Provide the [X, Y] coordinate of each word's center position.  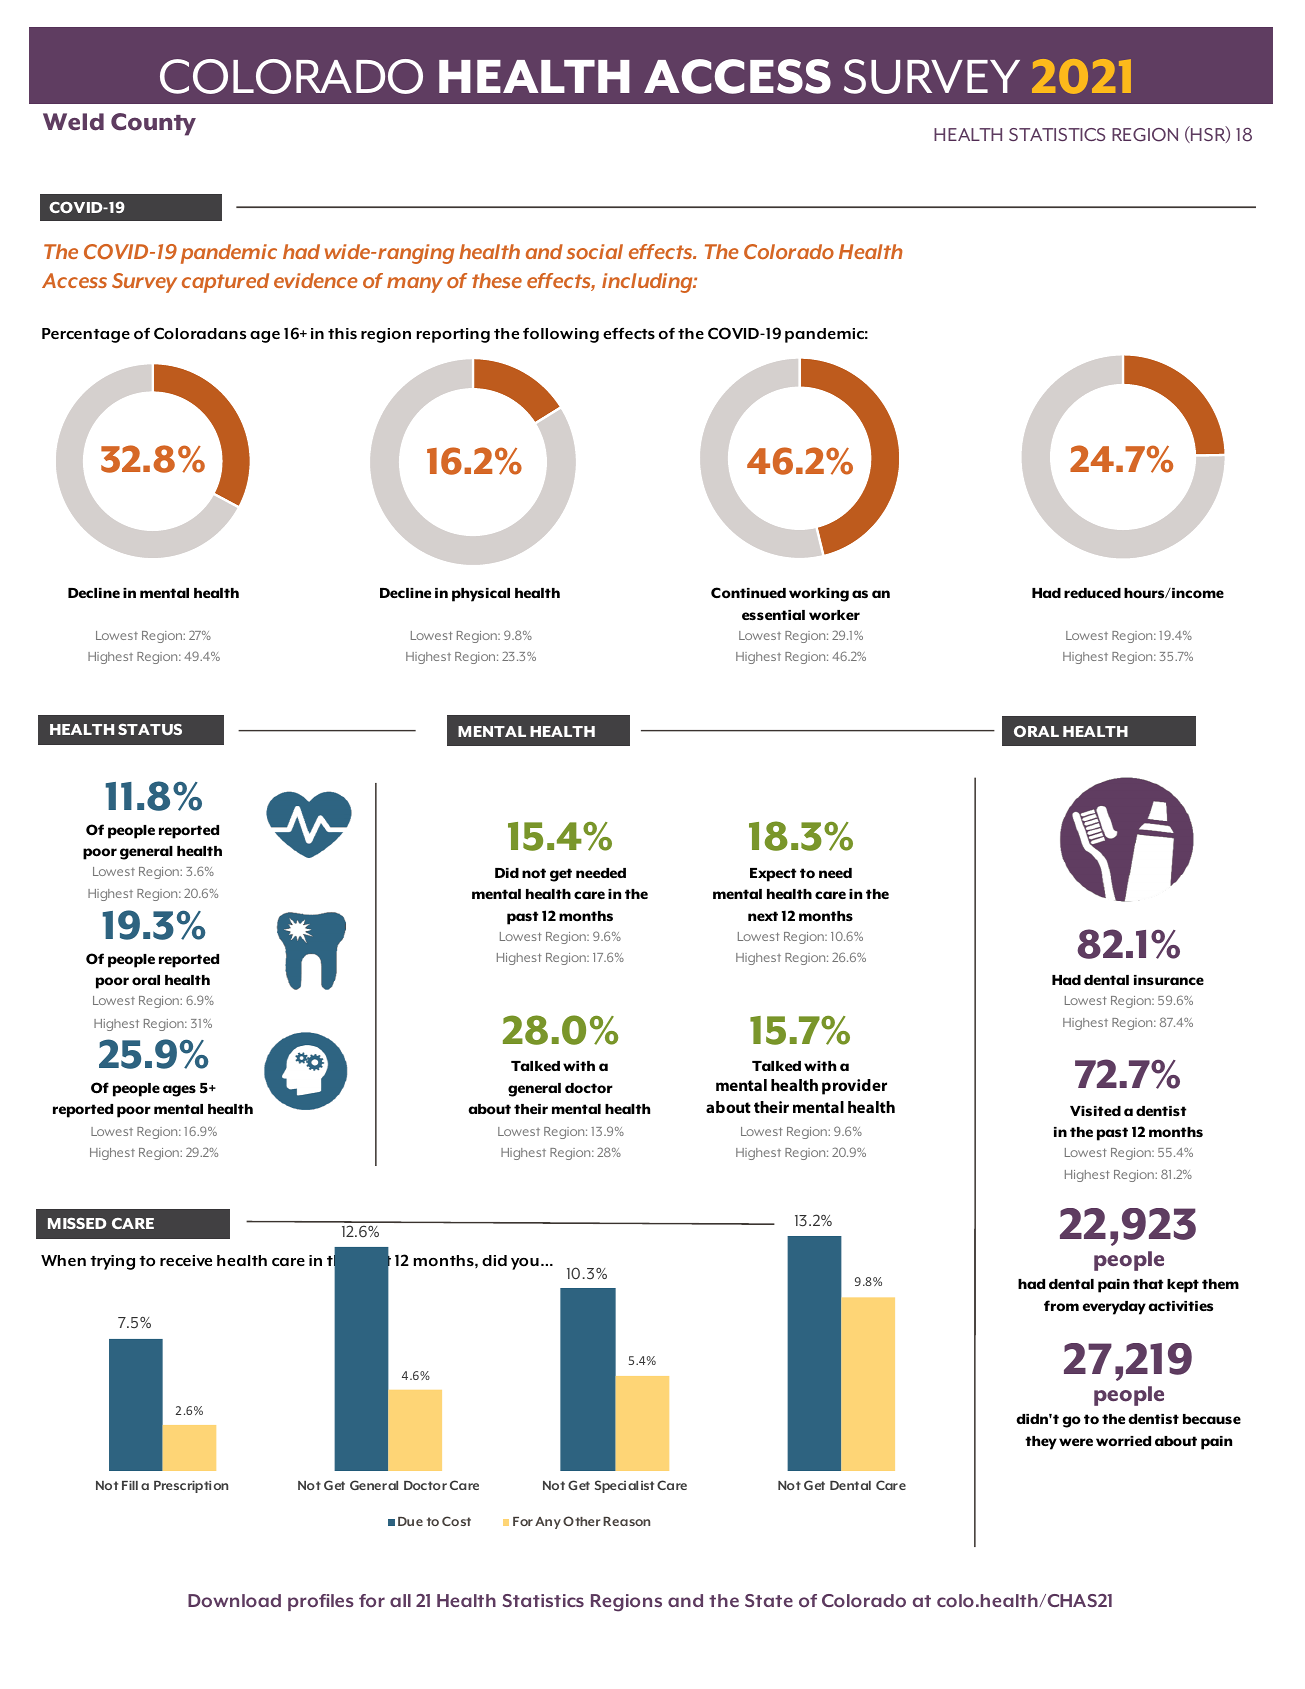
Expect [773, 875]
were [1076, 1442]
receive [186, 1260]
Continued [748, 593]
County [153, 124]
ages [179, 1091]
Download [234, 1601]
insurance [1169, 980]
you [525, 1264]
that [1148, 1284]
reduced [1092, 593]
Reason [626, 1521]
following [561, 335]
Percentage [86, 335]
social [594, 252]
